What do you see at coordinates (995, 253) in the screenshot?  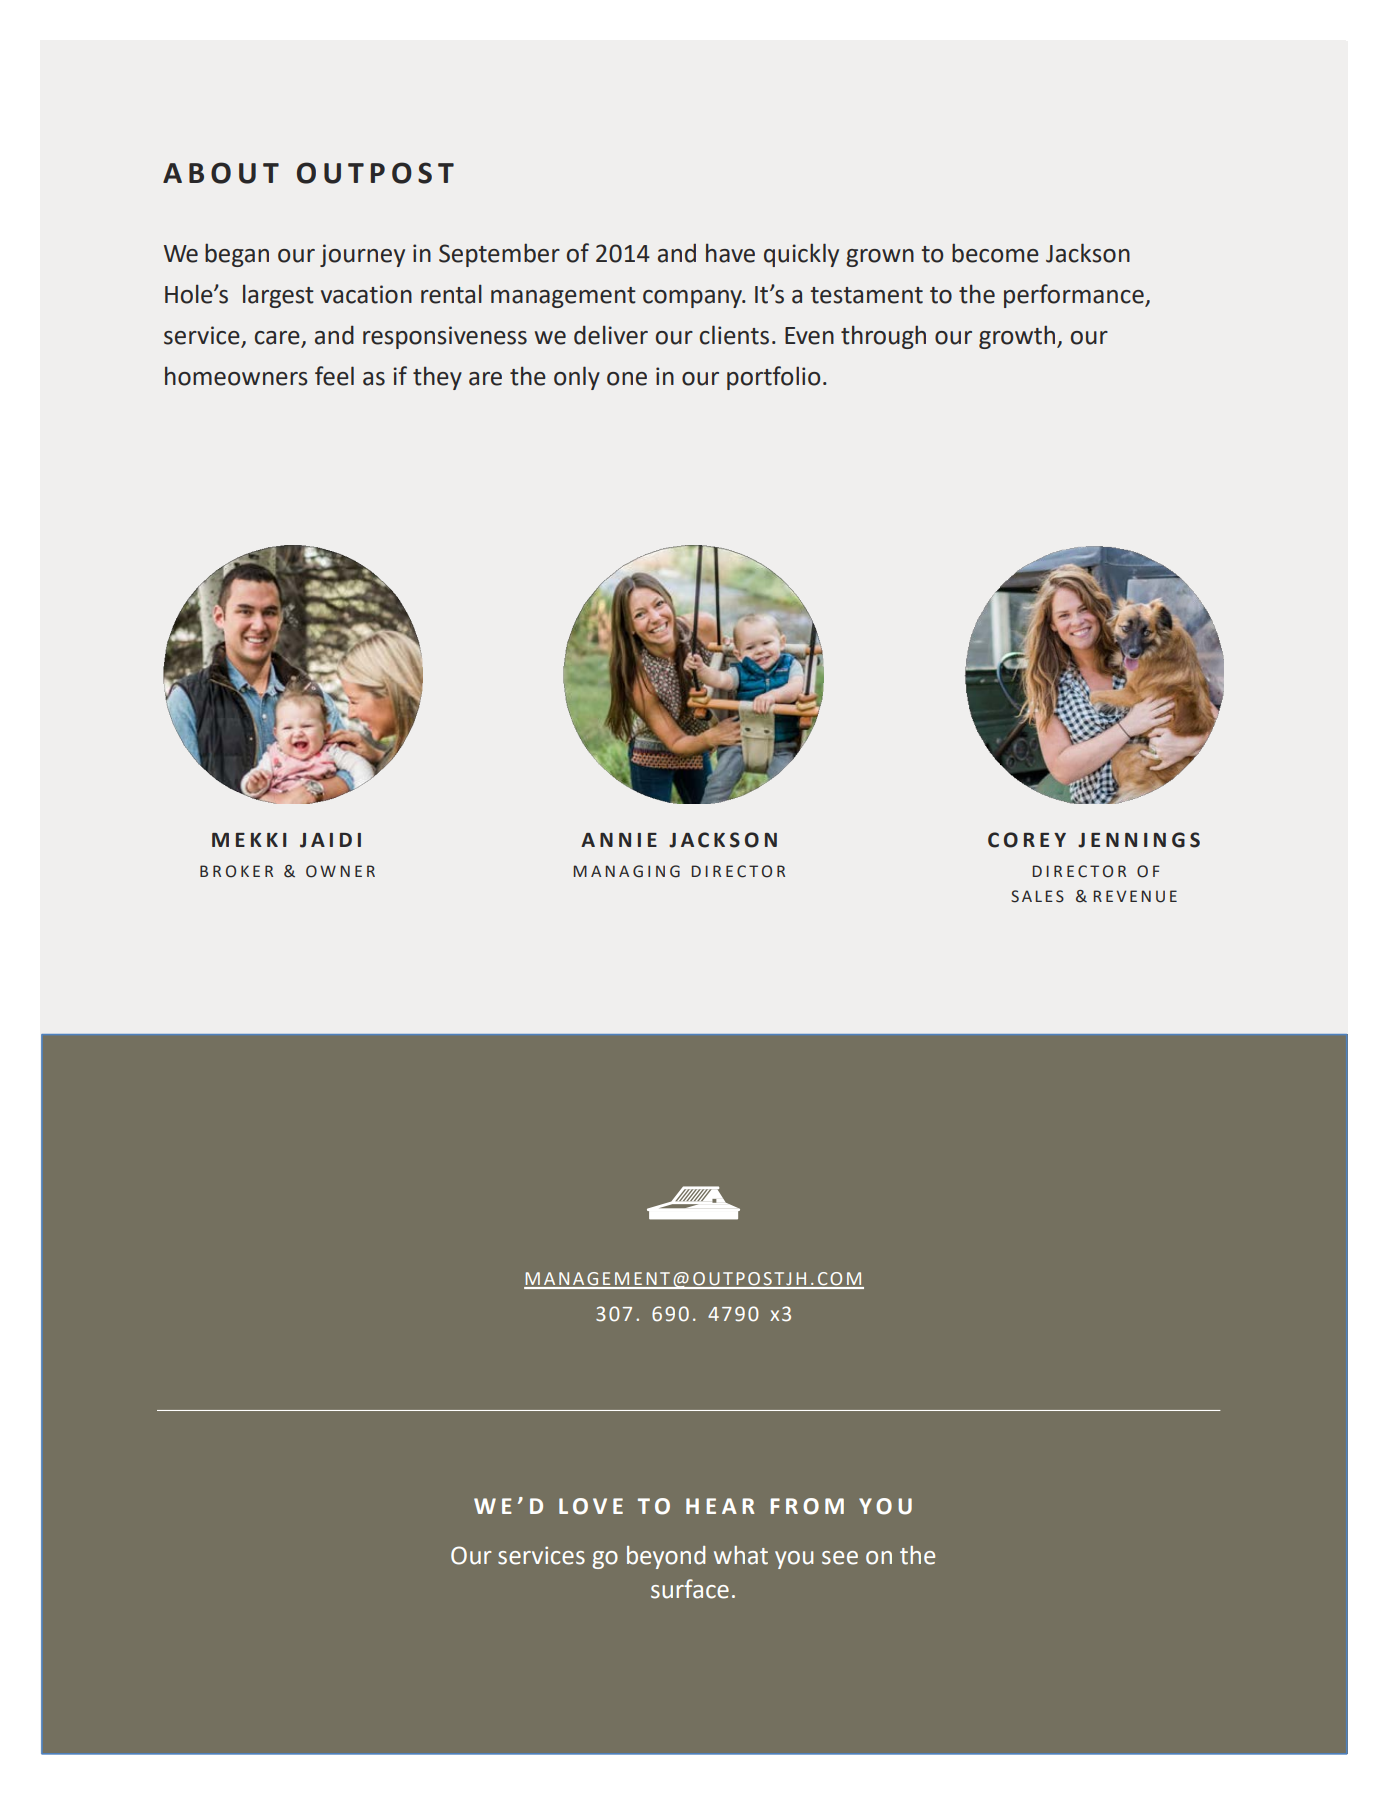 I see `become` at bounding box center [995, 253].
